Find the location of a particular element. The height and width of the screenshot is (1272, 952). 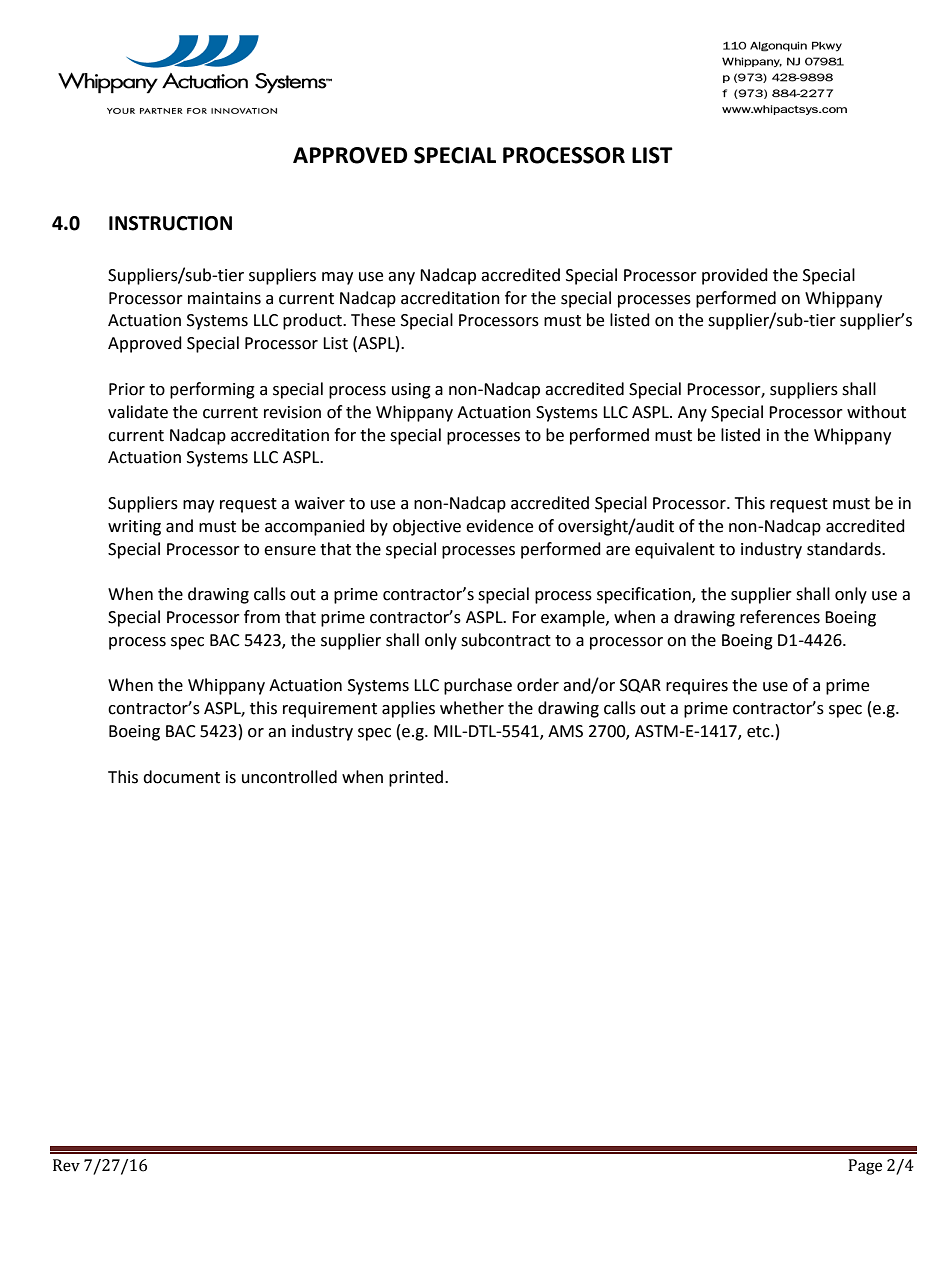

AMS is located at coordinates (565, 731).
